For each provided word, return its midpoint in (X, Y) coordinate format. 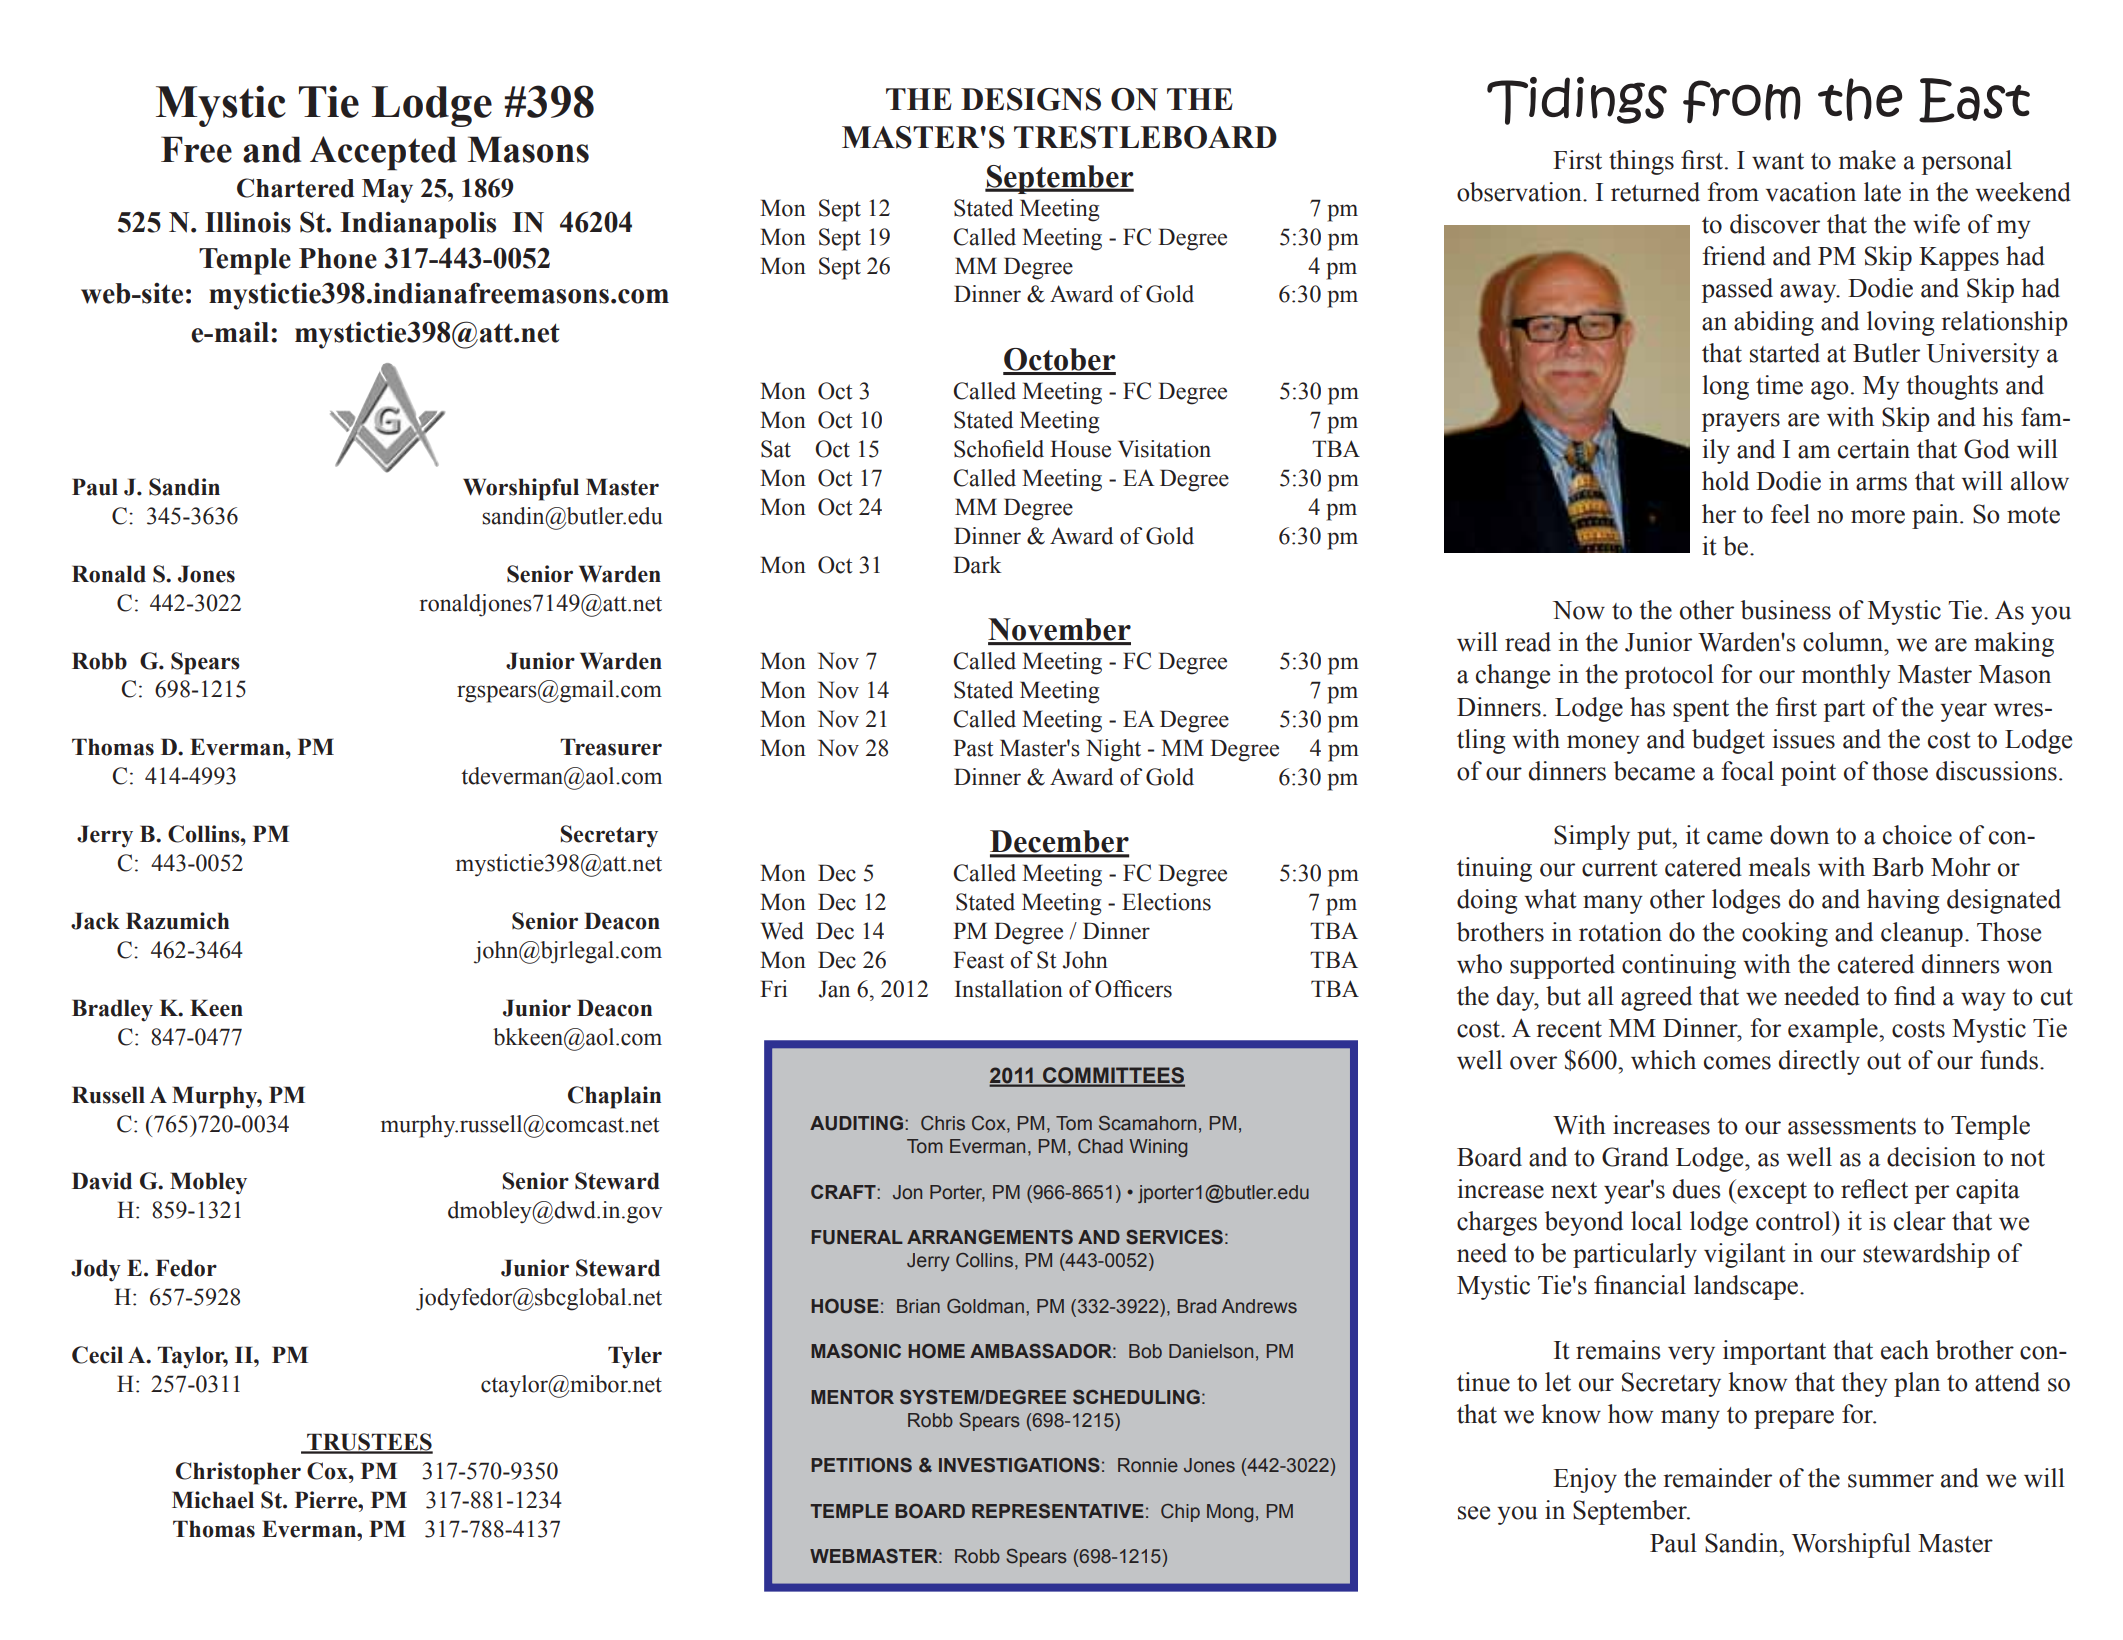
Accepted (383, 153)
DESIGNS (1031, 99)
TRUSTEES (369, 1443)
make (1867, 160)
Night (1113, 750)
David (102, 1181)
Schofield (999, 449)
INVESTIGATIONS (1019, 1465)
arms (1881, 484)
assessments (1852, 1126)
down (1799, 835)
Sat (776, 449)
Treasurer (611, 747)
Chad (1100, 1146)
